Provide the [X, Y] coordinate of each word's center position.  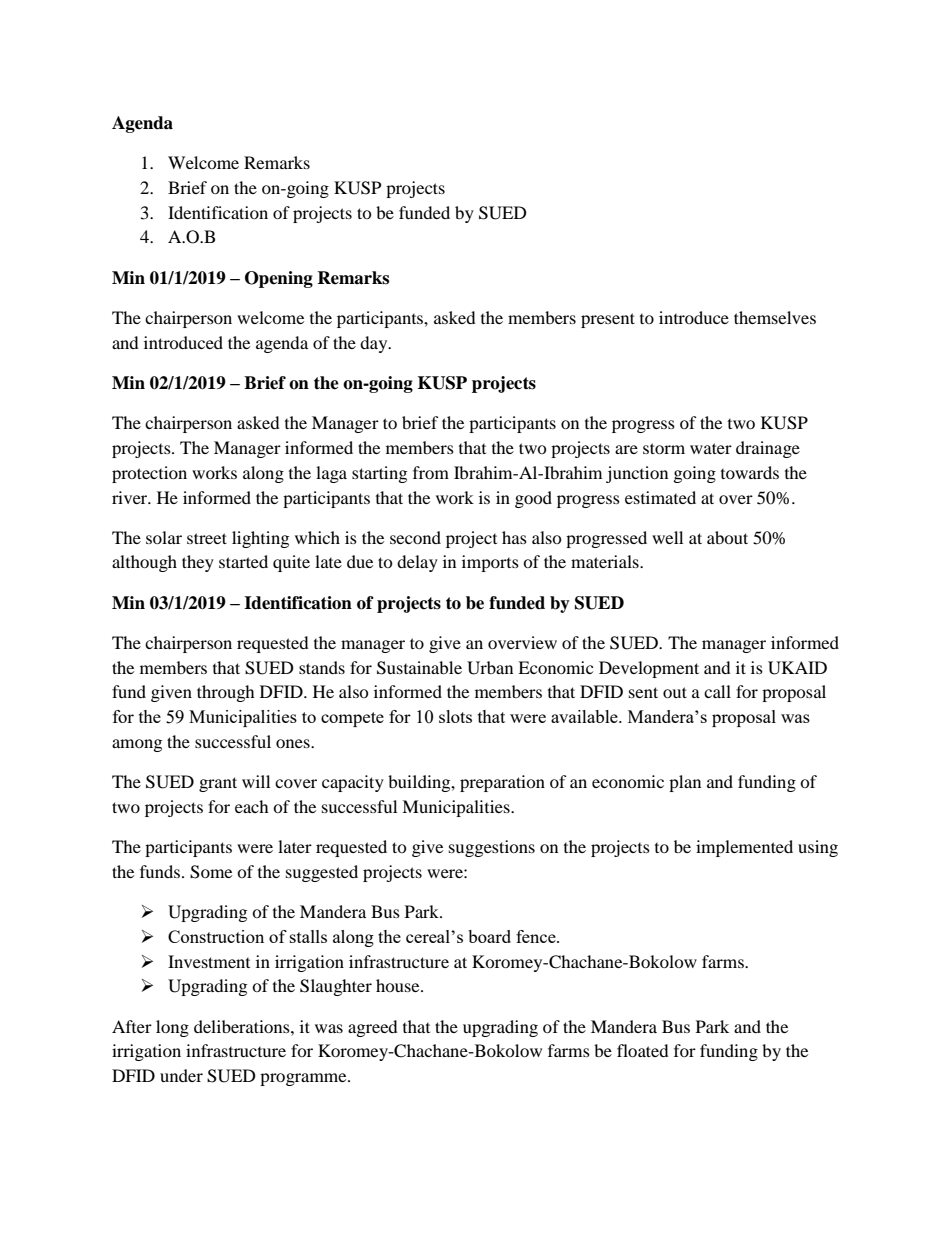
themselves [775, 317]
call [717, 691]
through [226, 693]
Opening [279, 279]
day [375, 344]
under [181, 1075]
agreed [373, 1028]
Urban [490, 668]
